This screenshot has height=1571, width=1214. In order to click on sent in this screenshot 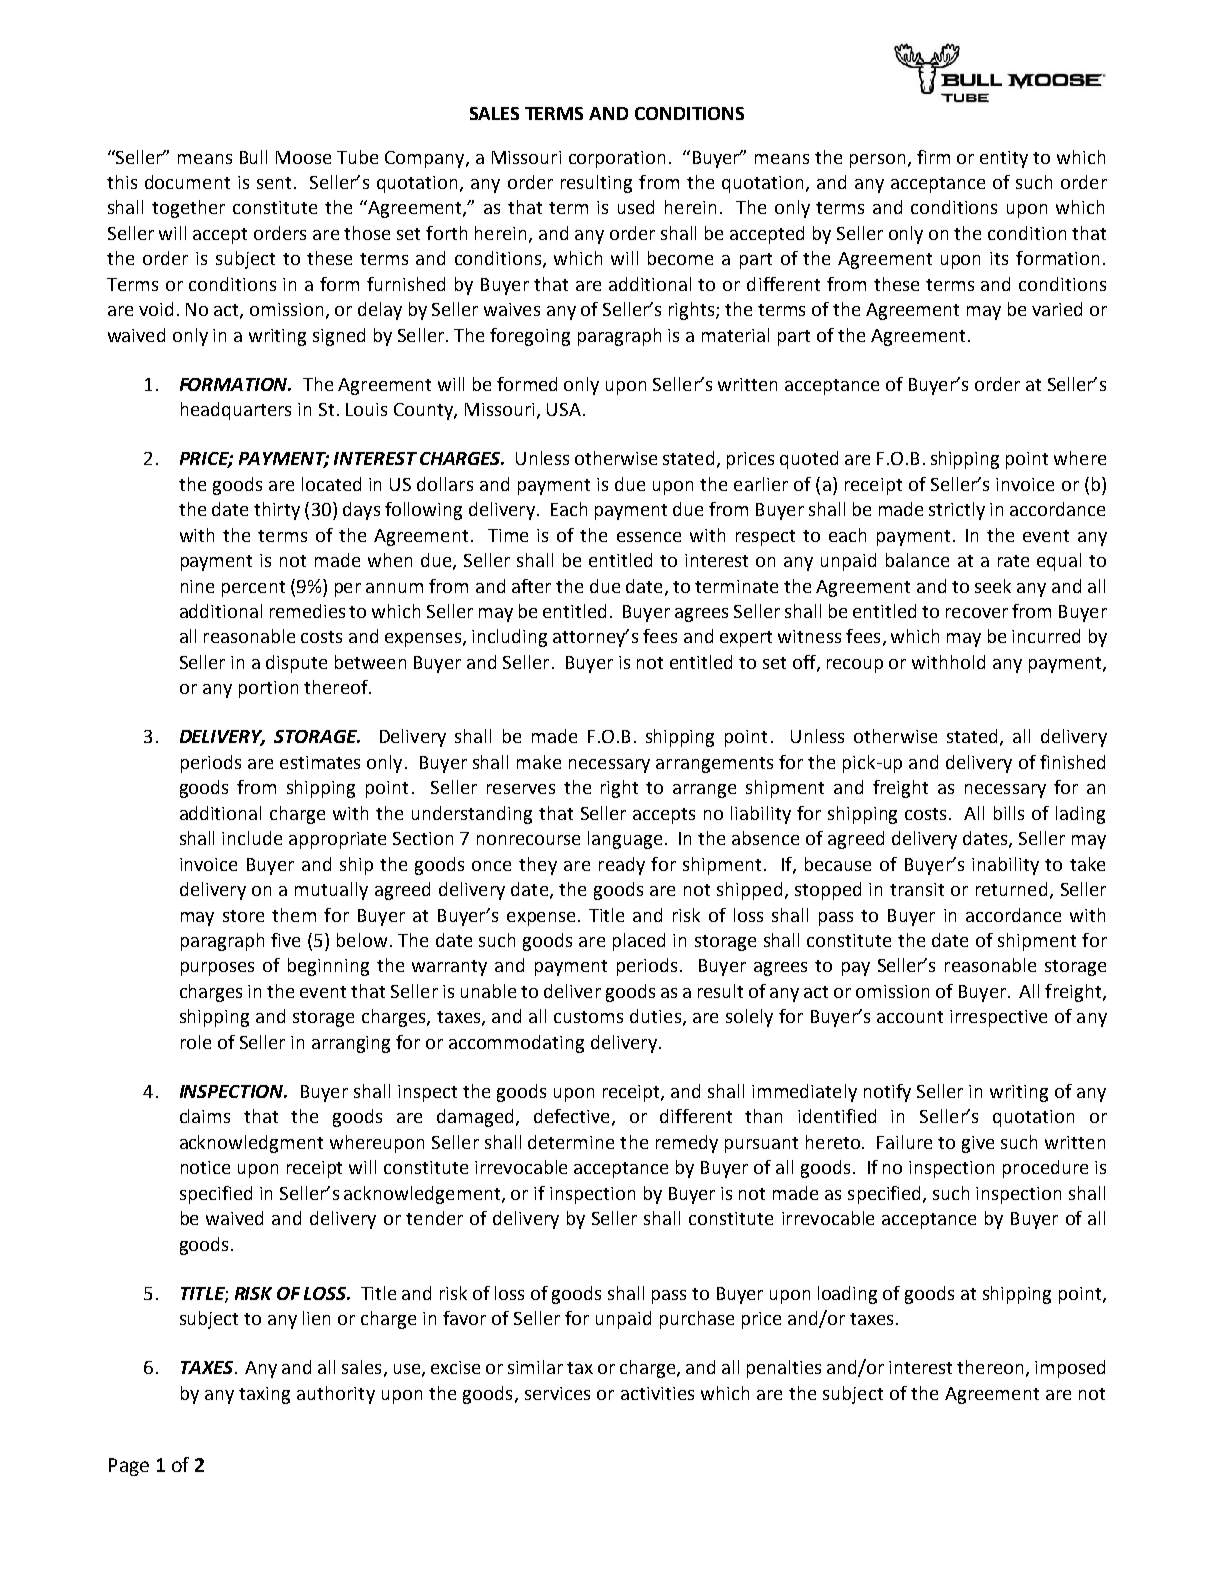, I will do `click(274, 183)`.
